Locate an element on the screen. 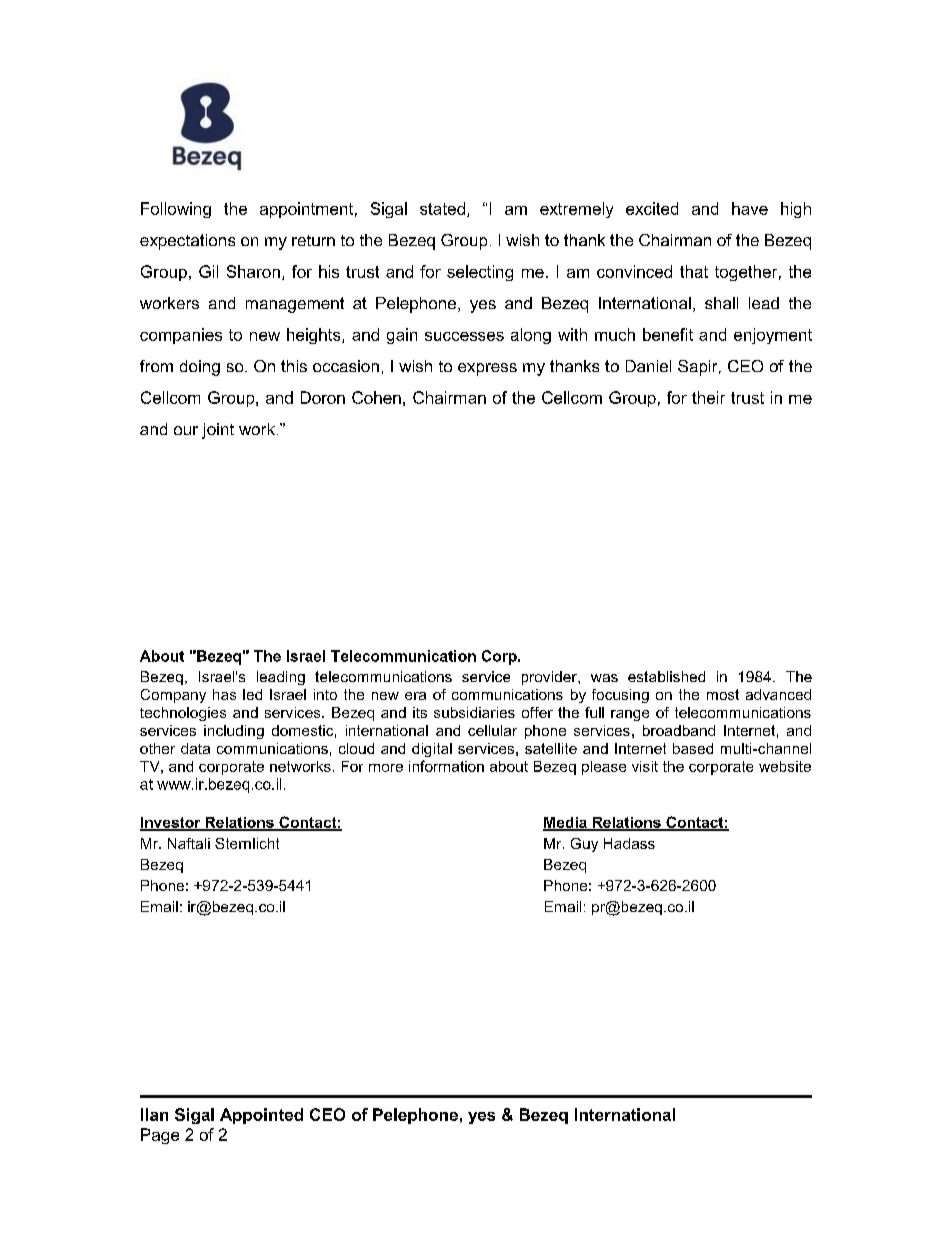 The height and width of the screenshot is (1233, 952). have is located at coordinates (750, 208).
